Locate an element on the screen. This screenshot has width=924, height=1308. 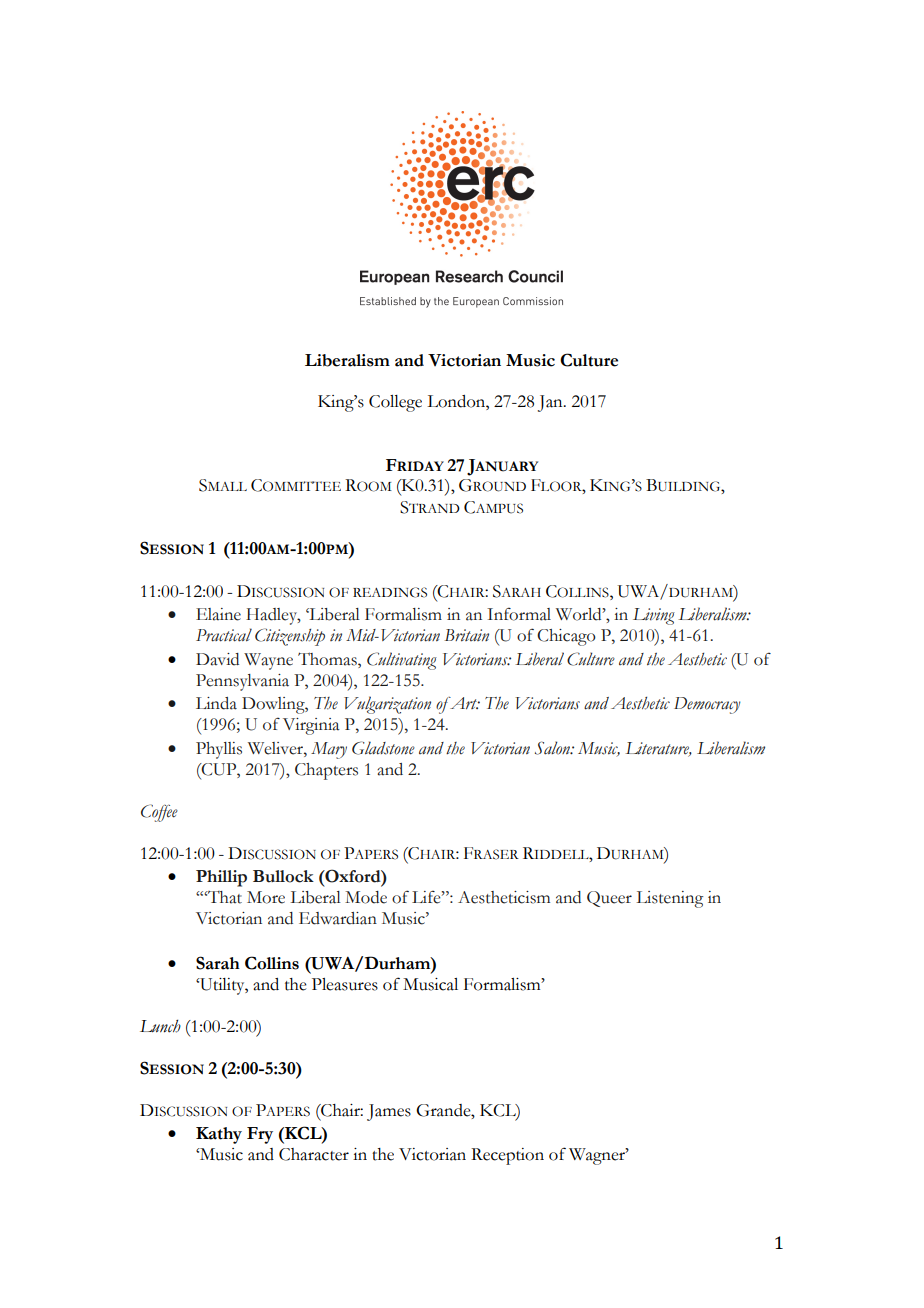
Cultivating is located at coordinates (402, 661).
